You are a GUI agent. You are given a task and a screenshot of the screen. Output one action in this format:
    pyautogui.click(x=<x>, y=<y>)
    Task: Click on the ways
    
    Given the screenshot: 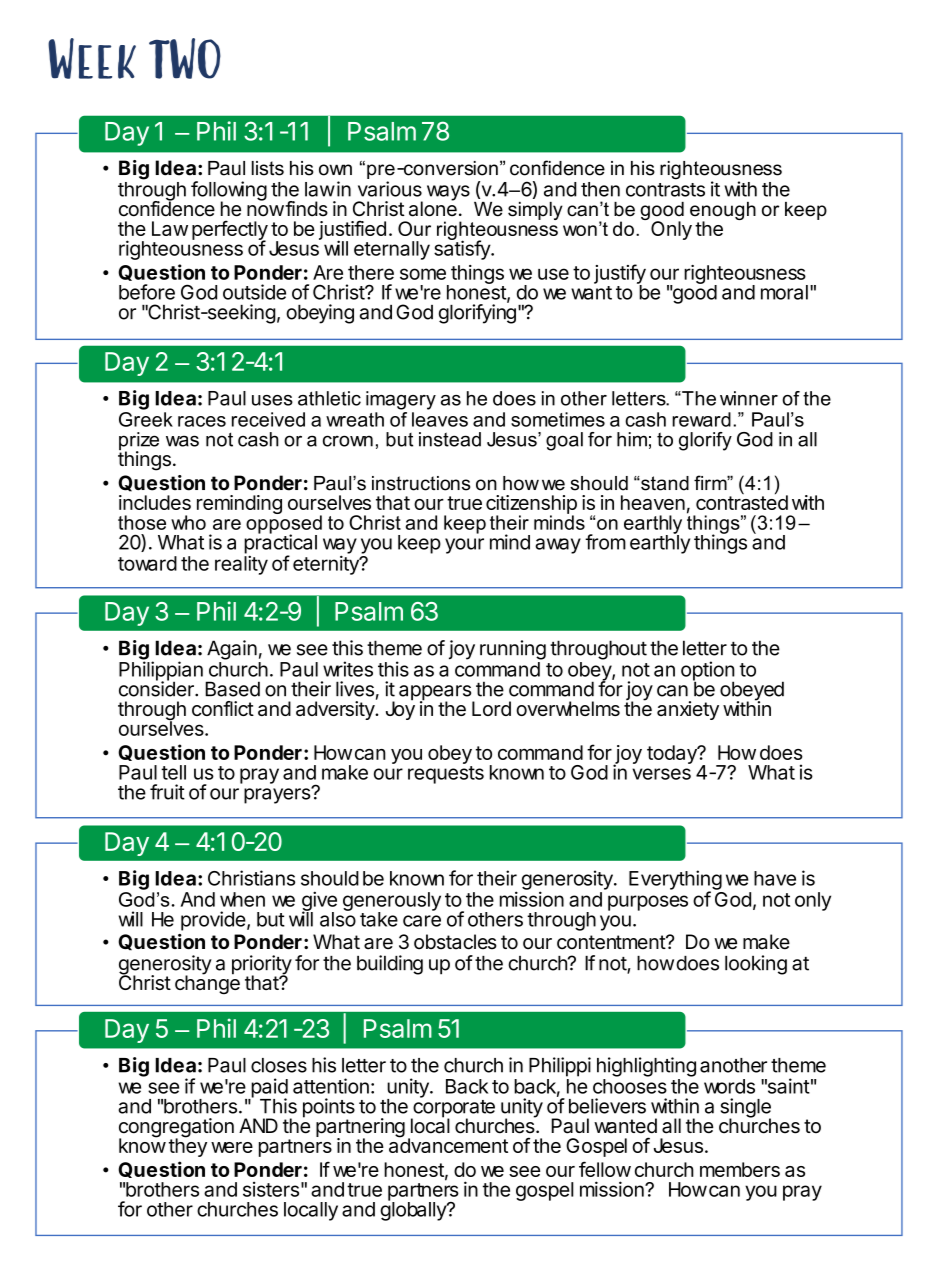 What is the action you would take?
    pyautogui.click(x=448, y=193)
